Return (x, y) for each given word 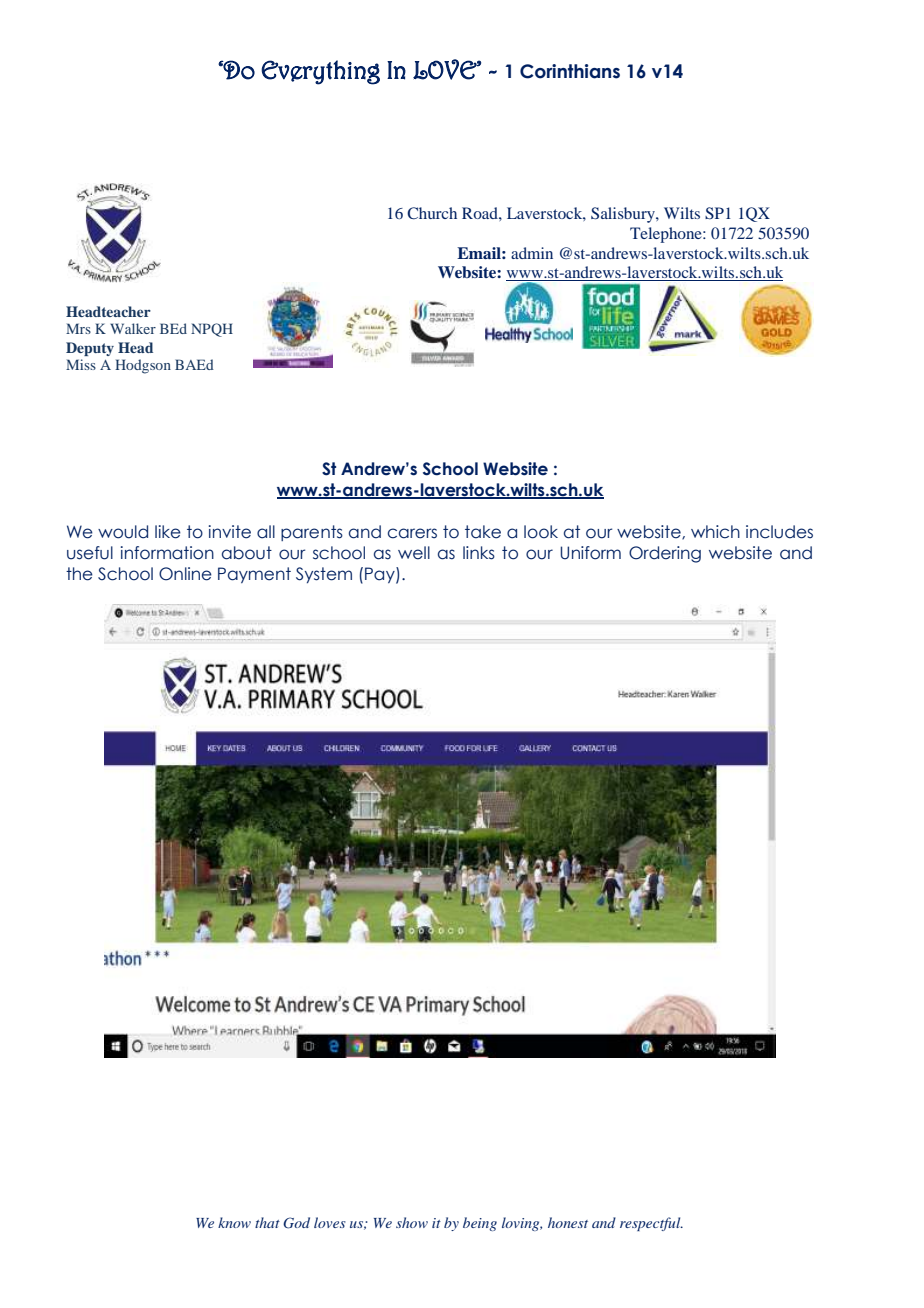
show (412, 1222)
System (324, 575)
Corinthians (570, 71)
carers (412, 533)
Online (185, 574)
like (168, 532)
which (715, 532)
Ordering (665, 554)
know (234, 1222)
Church (432, 213)
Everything (320, 72)
